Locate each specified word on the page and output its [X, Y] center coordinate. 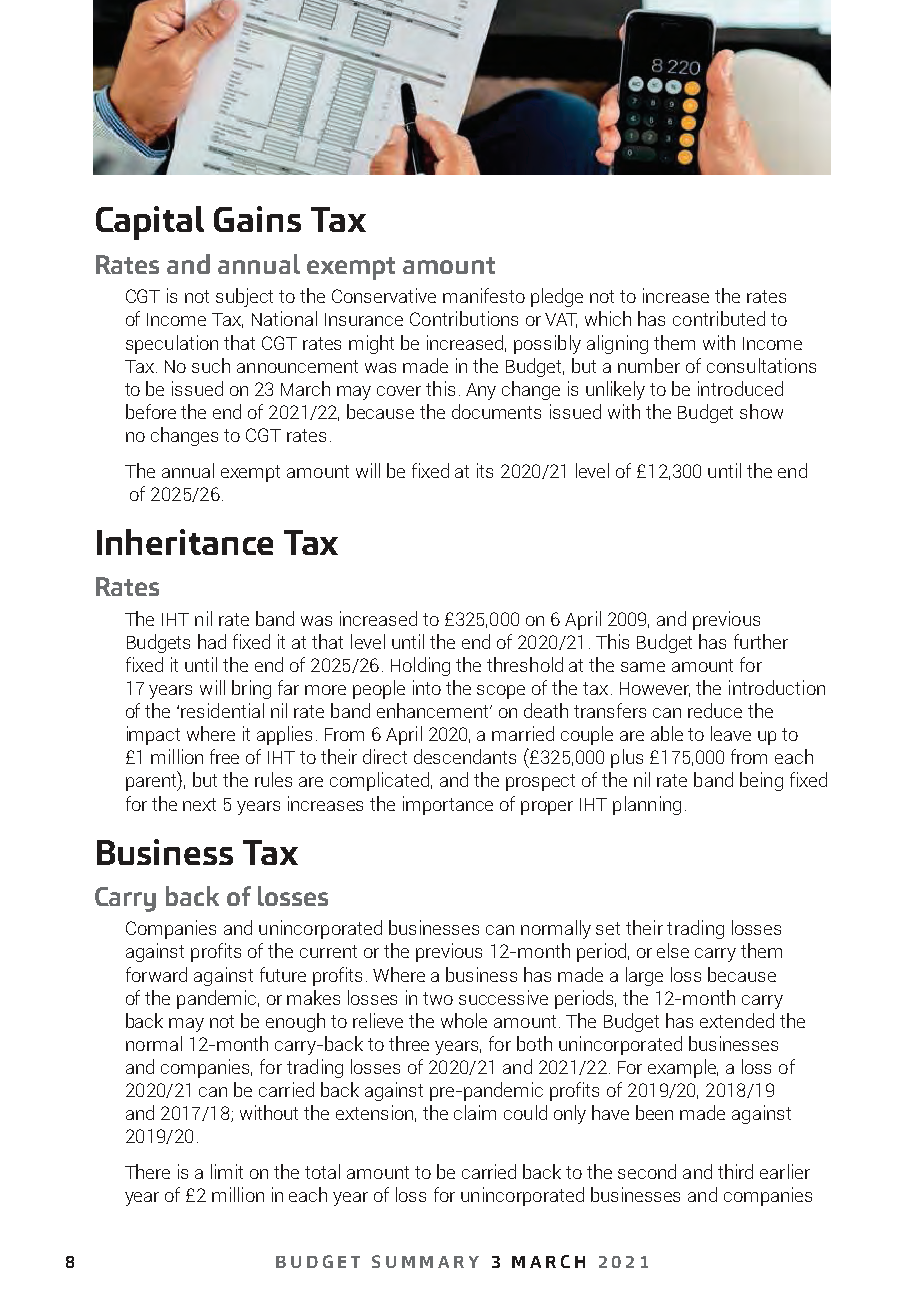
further [761, 641]
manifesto [484, 295]
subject [244, 297]
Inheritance [185, 542]
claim [475, 1112]
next [199, 804]
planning [647, 805]
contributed [719, 318]
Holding [420, 666]
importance [448, 805]
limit [227, 1171]
